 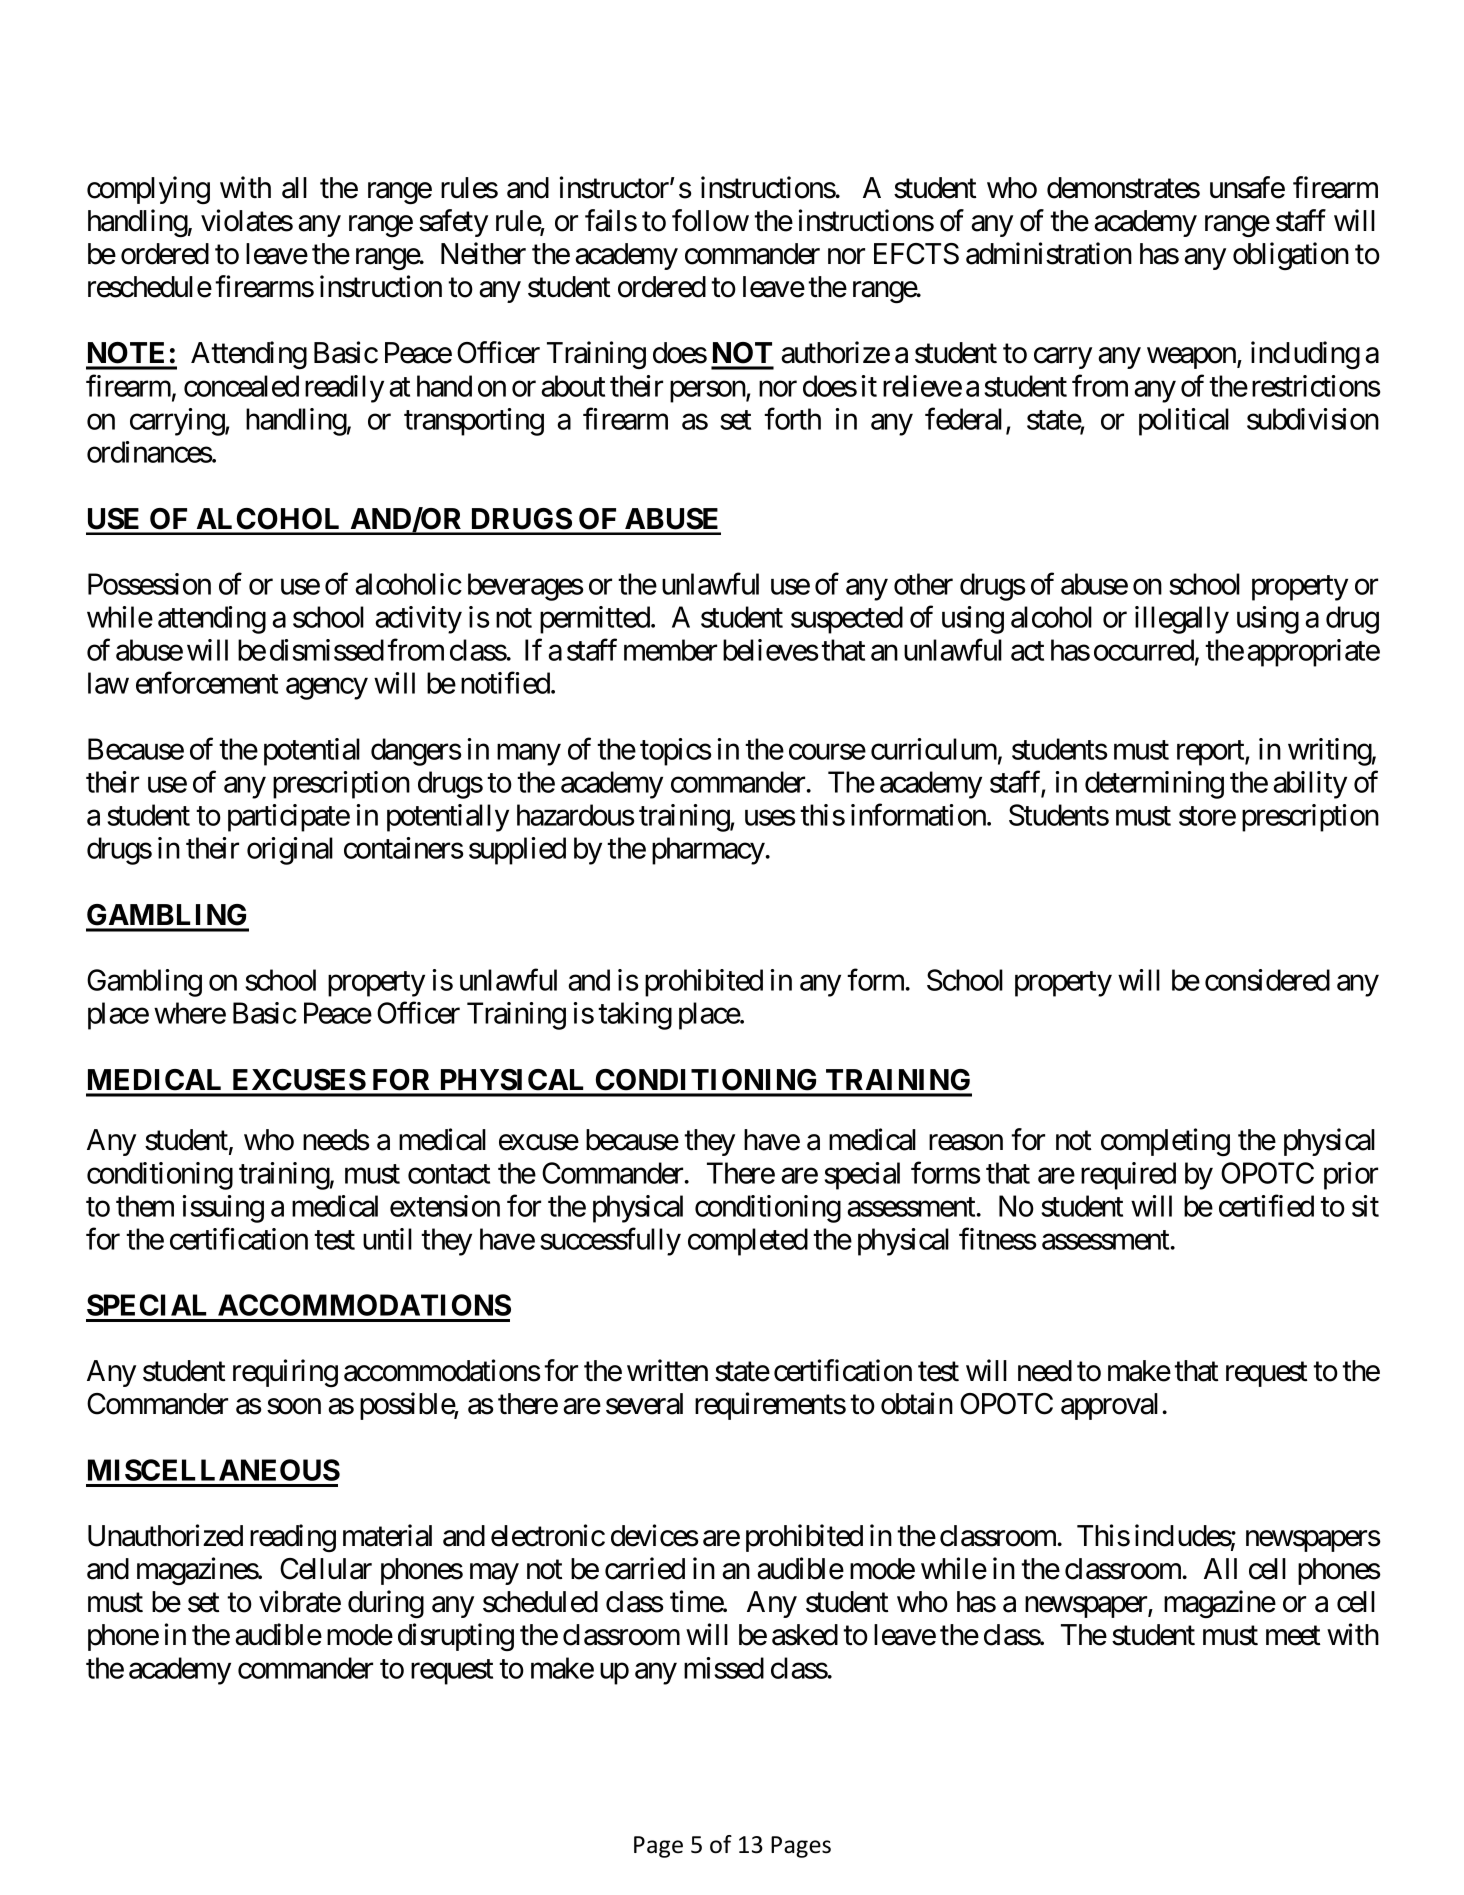 I want to click on original, so click(x=290, y=851).
